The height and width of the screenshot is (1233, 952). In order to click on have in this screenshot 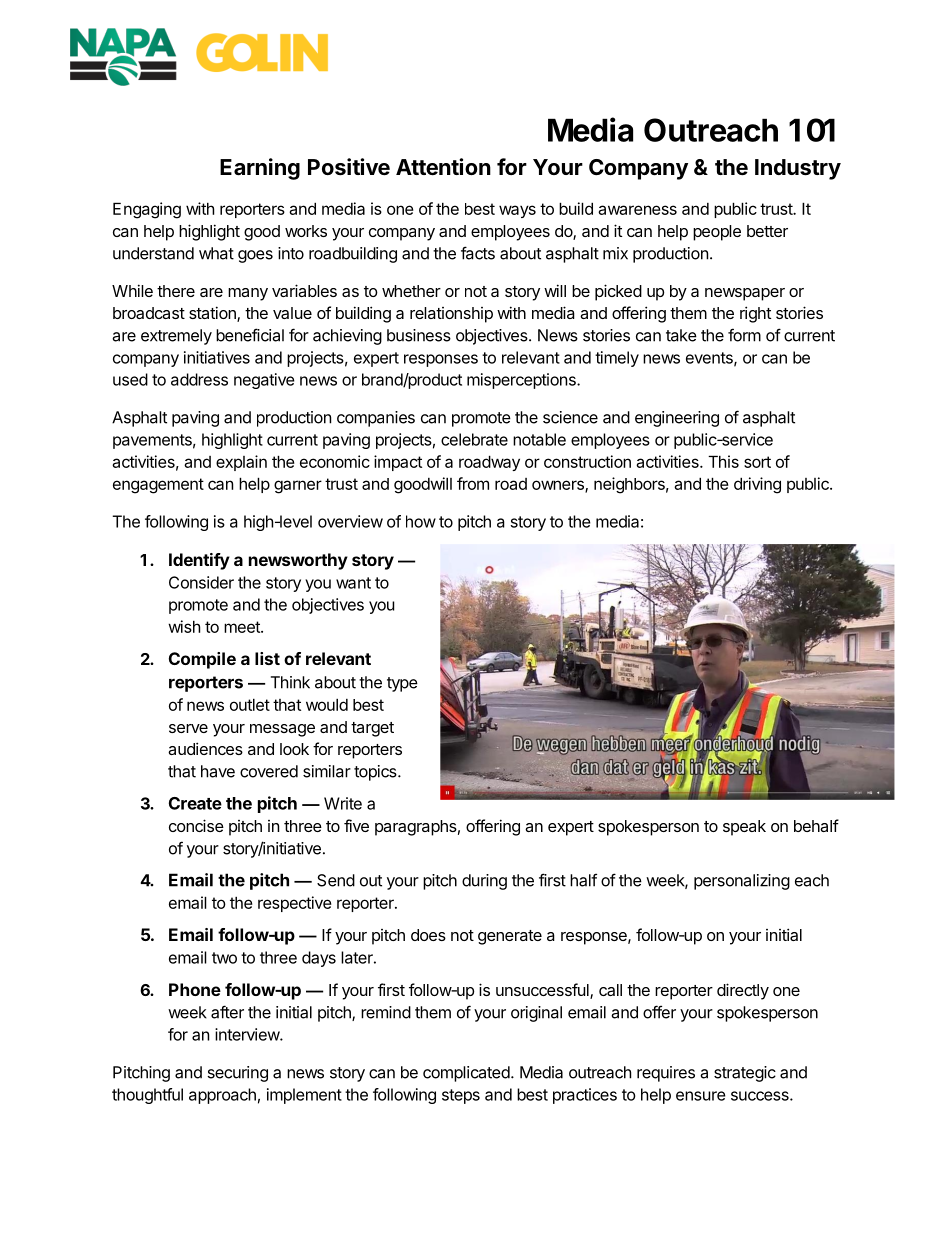, I will do `click(218, 771)`.
